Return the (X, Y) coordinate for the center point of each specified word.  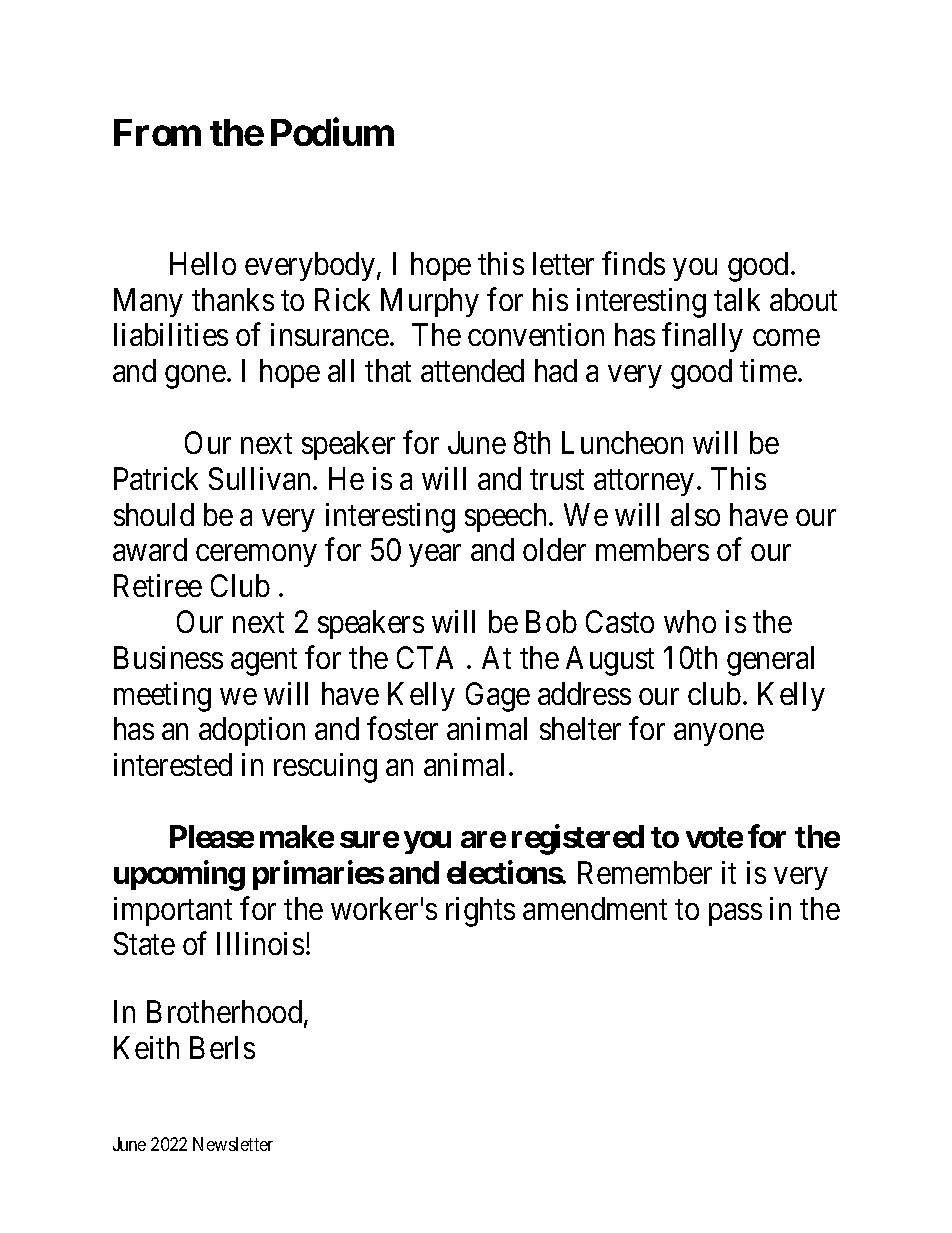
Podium (332, 132)
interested (173, 764)
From (157, 132)
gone (195, 377)
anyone (719, 735)
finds (633, 263)
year (435, 556)
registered (578, 839)
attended (472, 370)
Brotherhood (226, 1013)
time (768, 370)
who (690, 621)
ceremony (256, 556)
